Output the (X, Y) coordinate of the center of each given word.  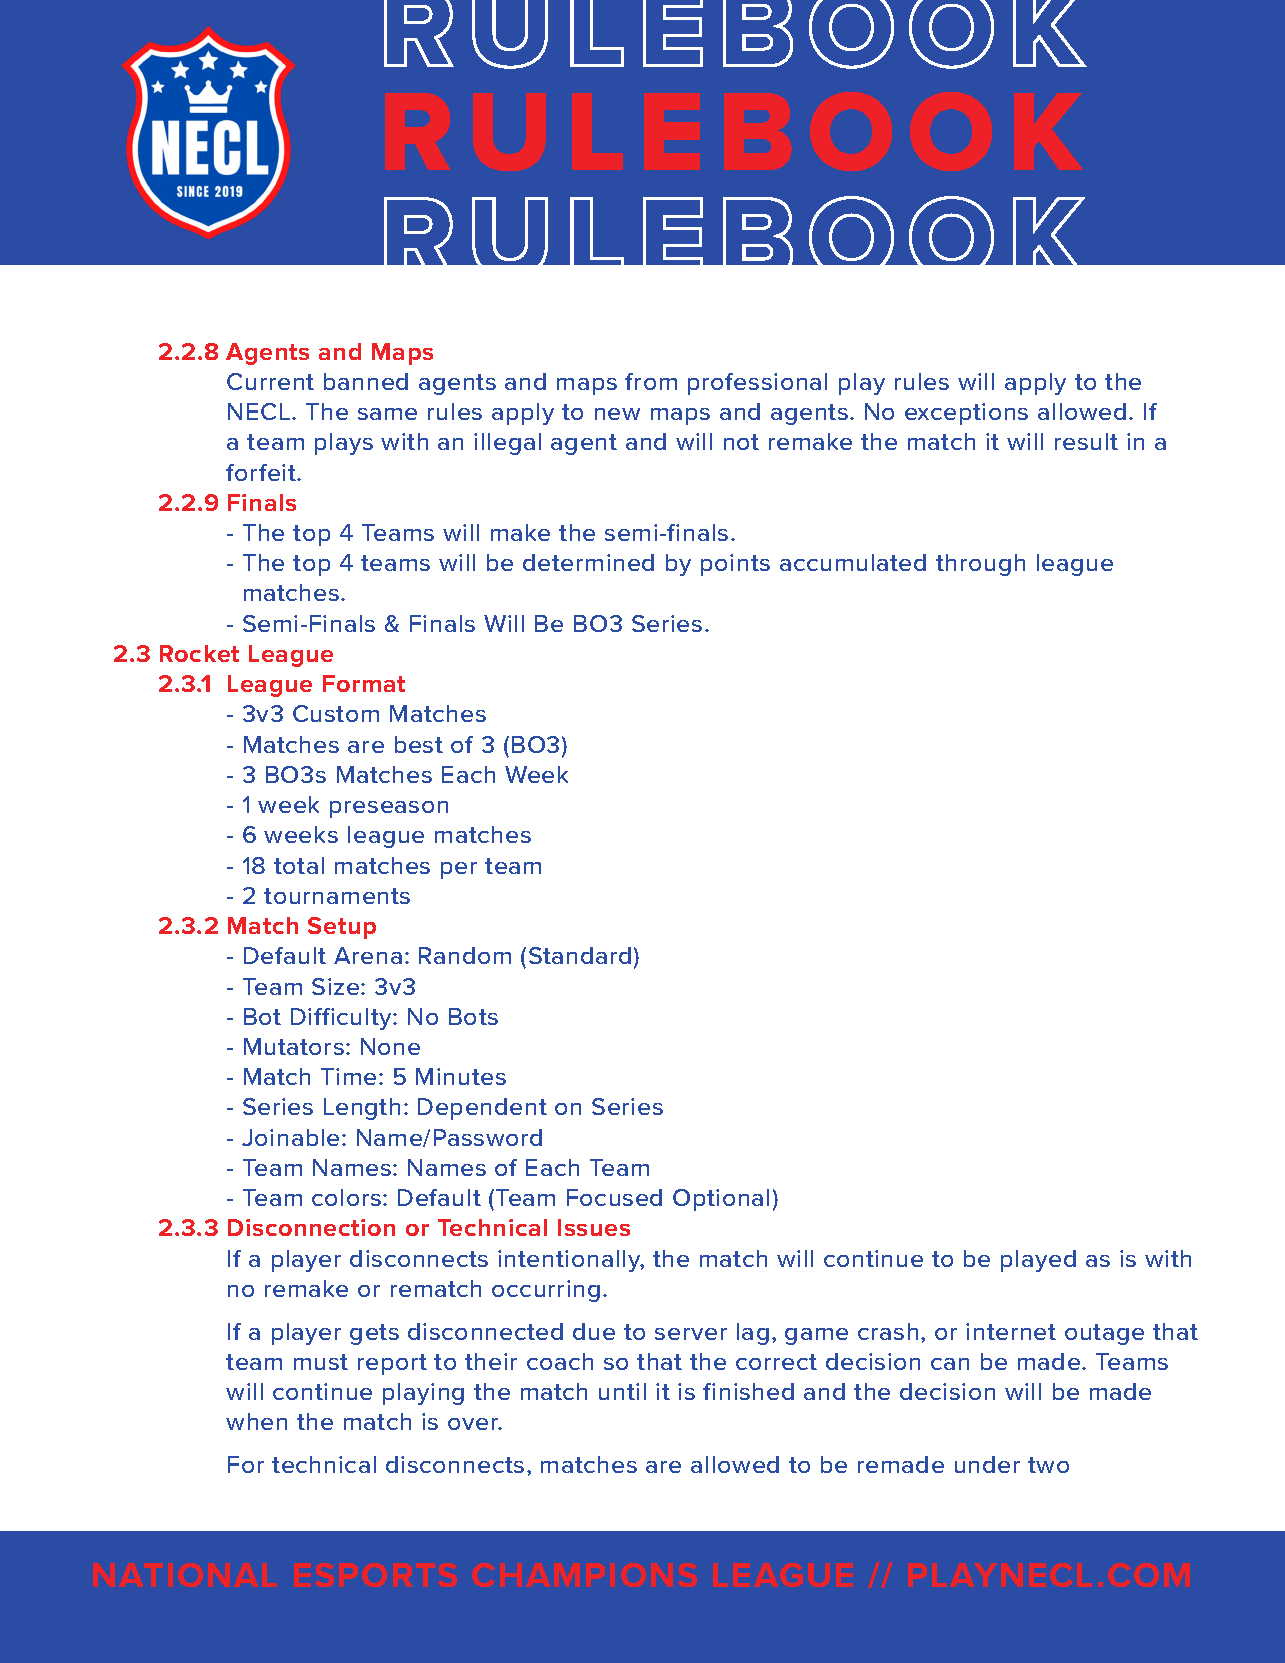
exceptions (966, 414)
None (390, 1046)
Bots (473, 1016)
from (651, 381)
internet (1011, 1331)
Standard (580, 955)
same (387, 414)
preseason (389, 809)
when (256, 1421)
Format (364, 683)
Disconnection (311, 1227)
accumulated (853, 562)
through (980, 565)
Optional (721, 1200)
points (735, 565)
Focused (614, 1197)
